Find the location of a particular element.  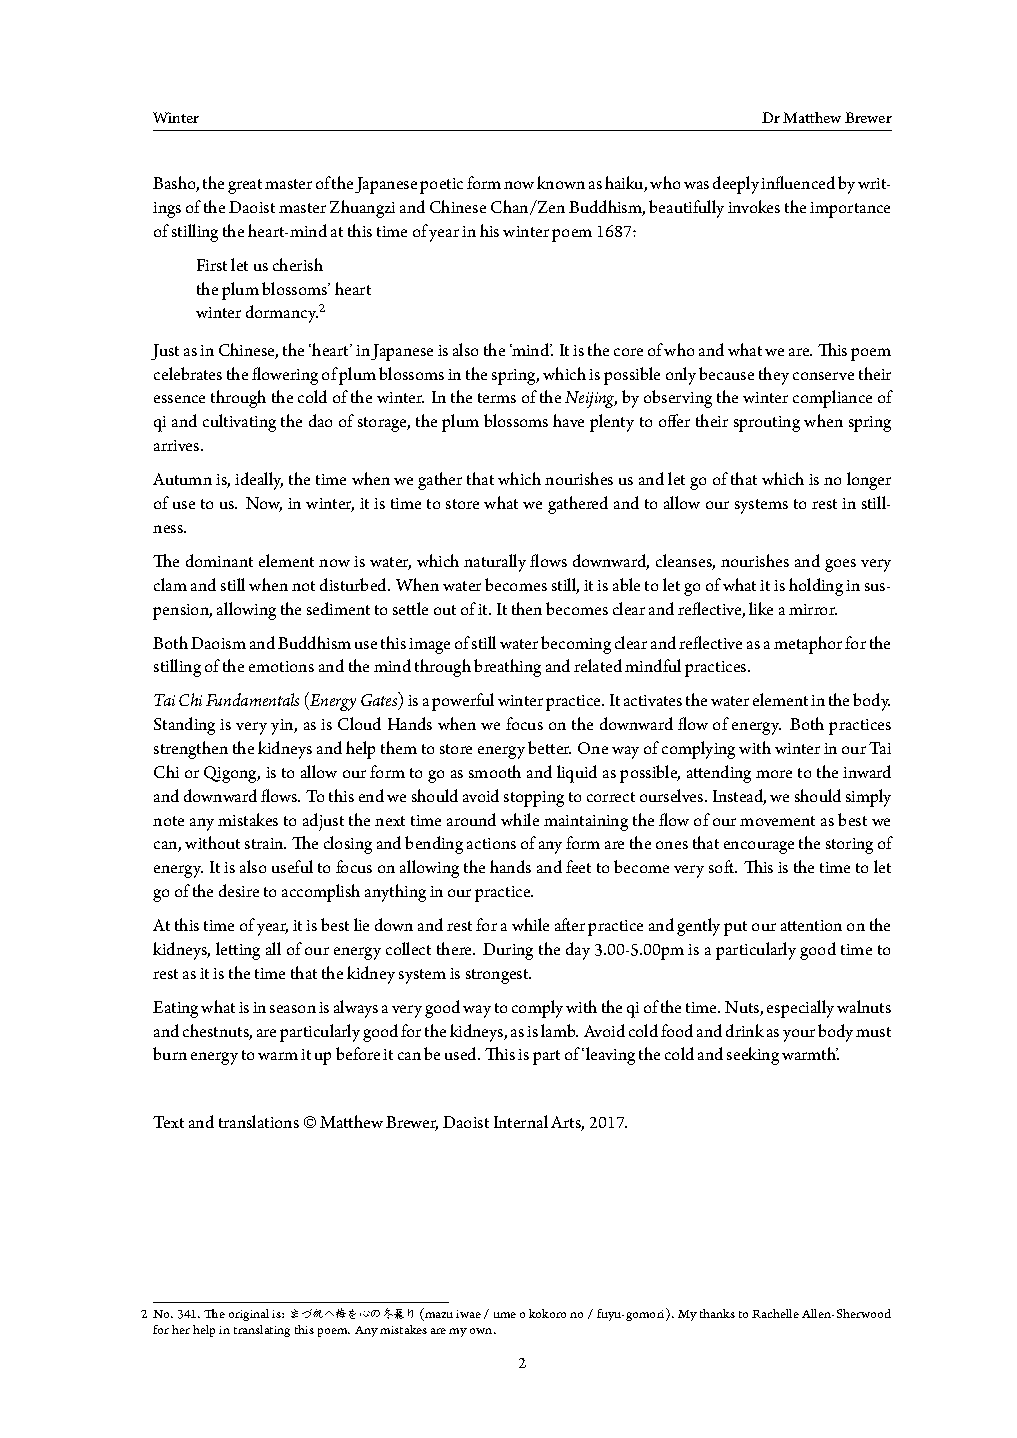

ume is located at coordinates (505, 1315).
